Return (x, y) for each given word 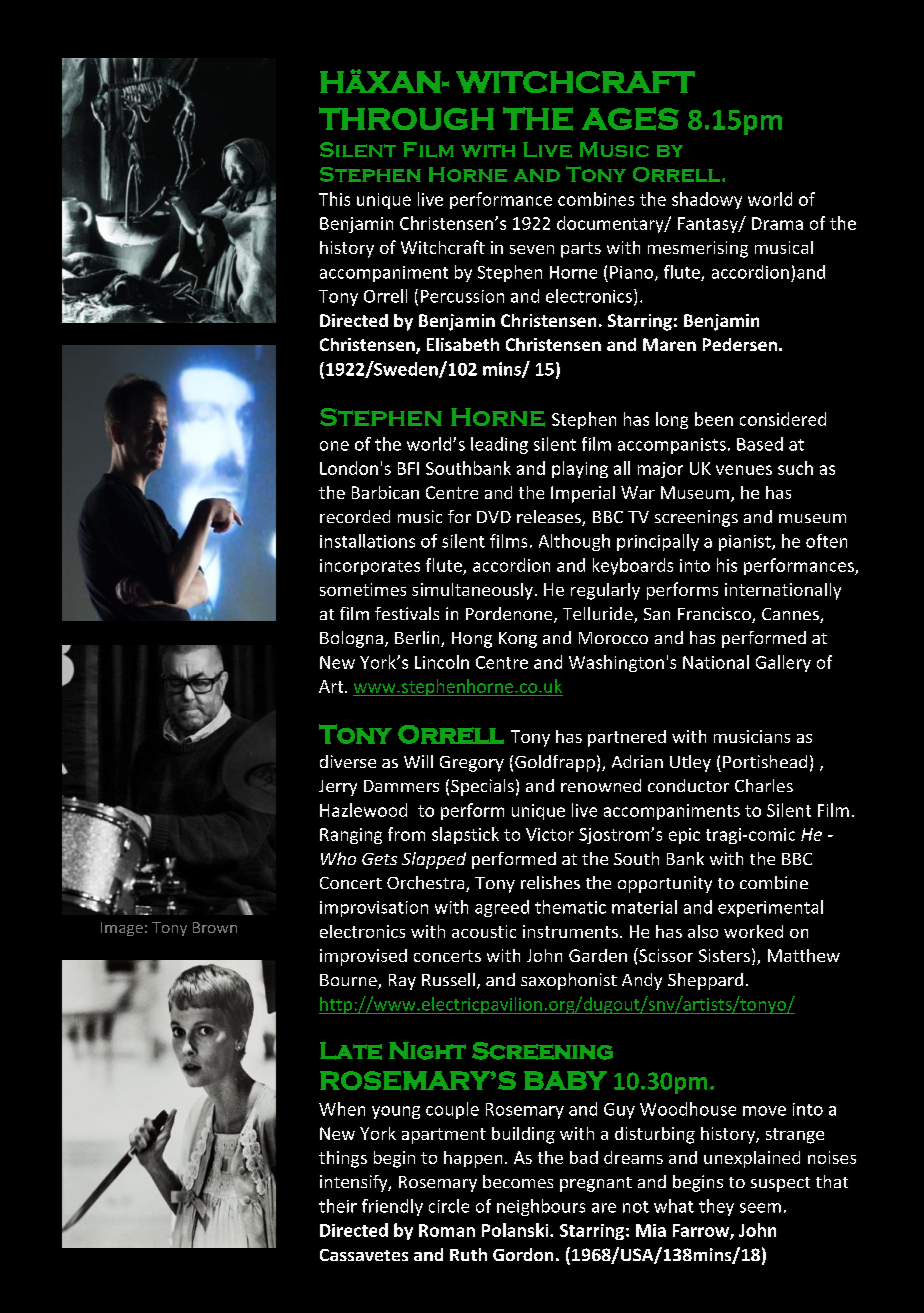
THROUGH (406, 118)
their (338, 1206)
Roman (447, 1230)
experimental (770, 908)
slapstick (465, 835)
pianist (746, 543)
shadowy (707, 200)
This (334, 199)
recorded (355, 516)
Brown (215, 927)
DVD (494, 517)
